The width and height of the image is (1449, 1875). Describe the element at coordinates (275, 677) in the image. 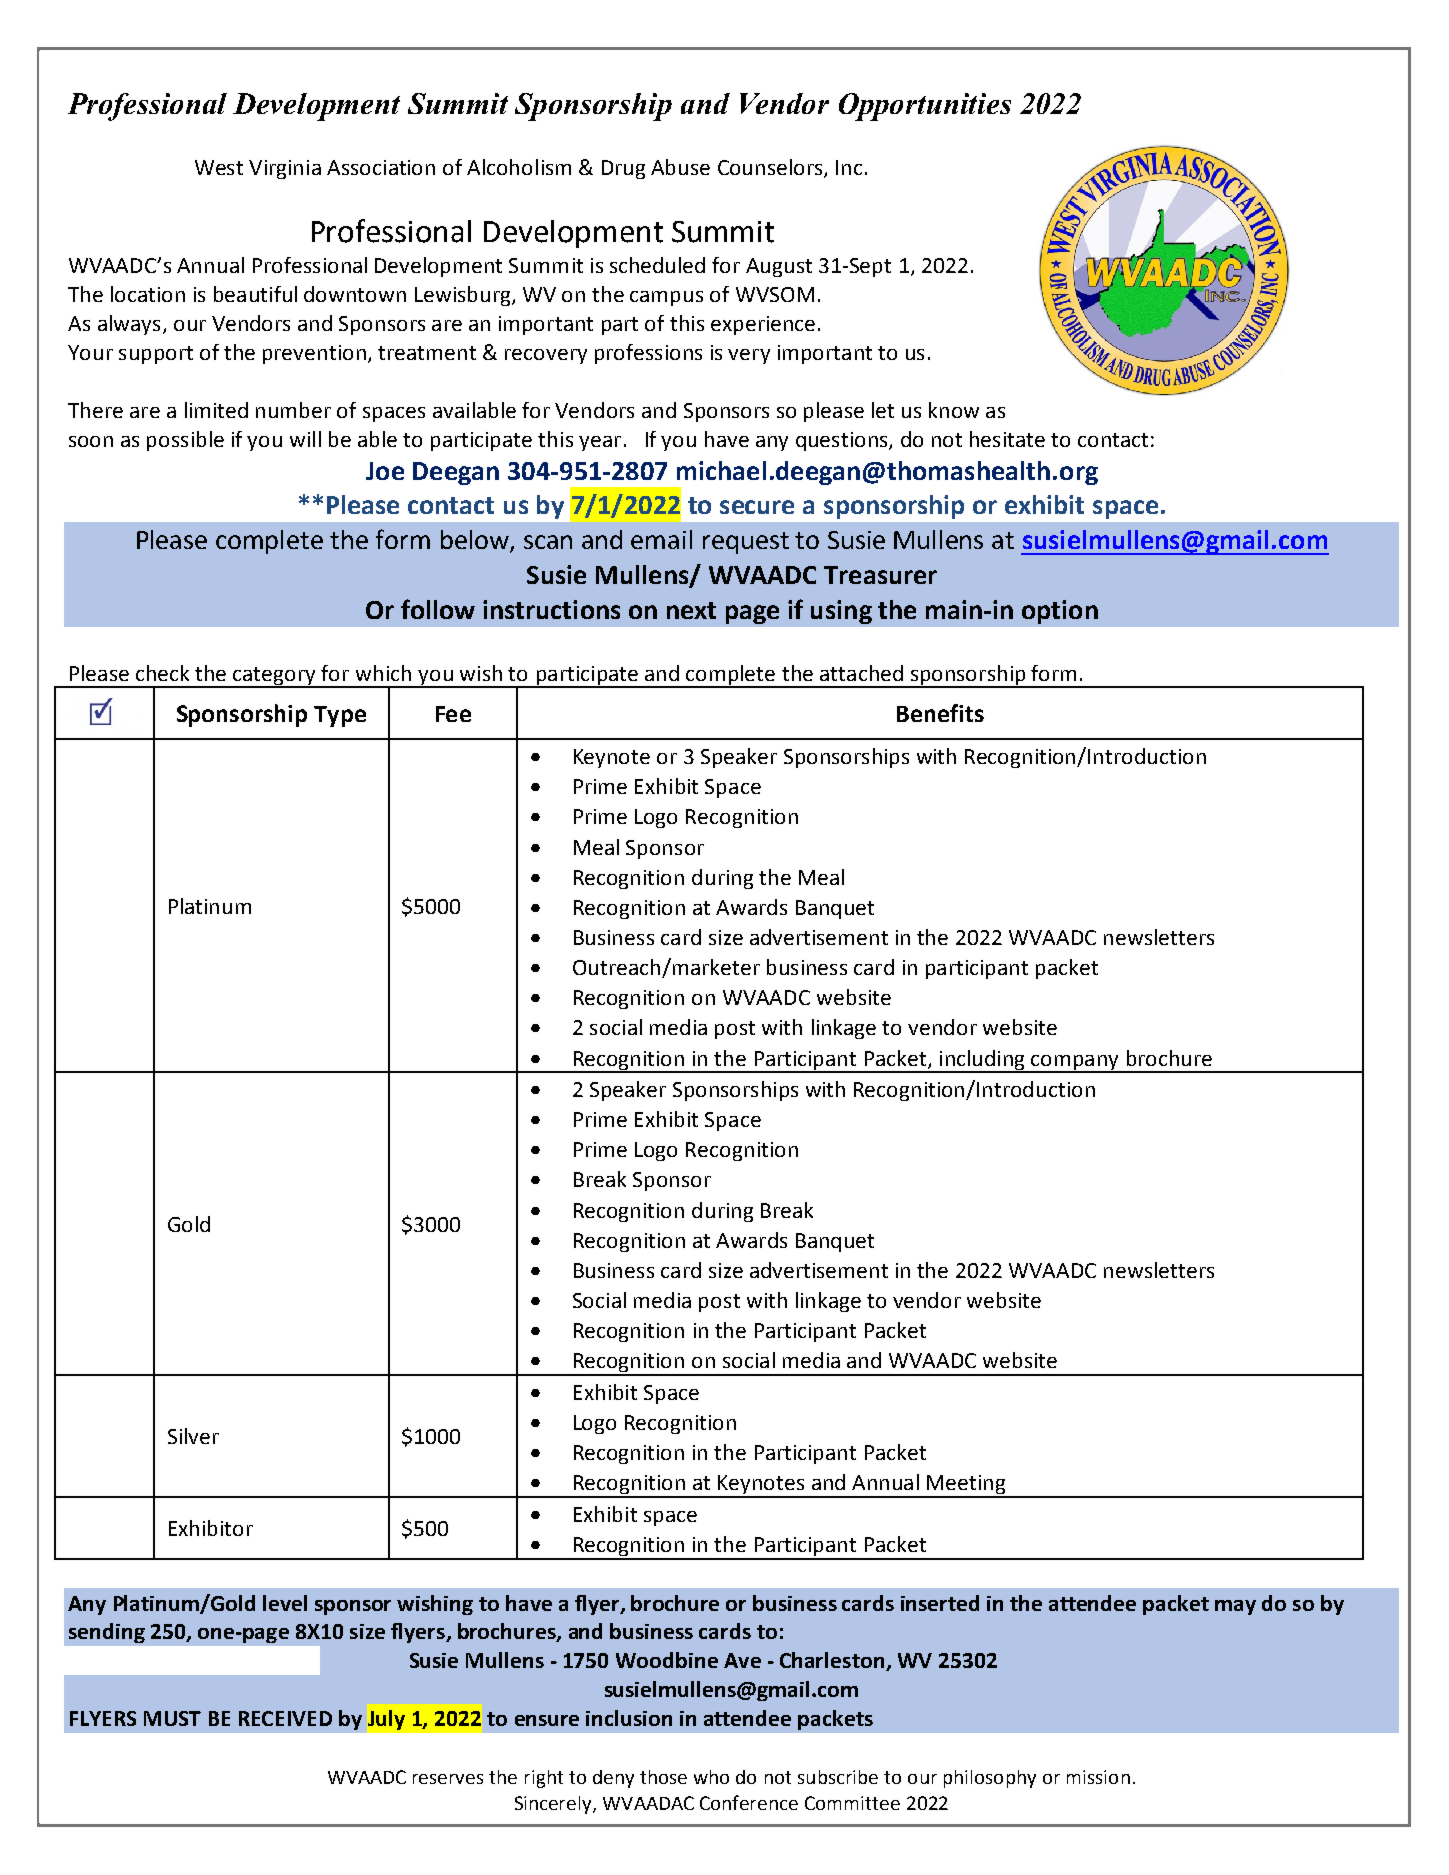

I see `category` at that location.
